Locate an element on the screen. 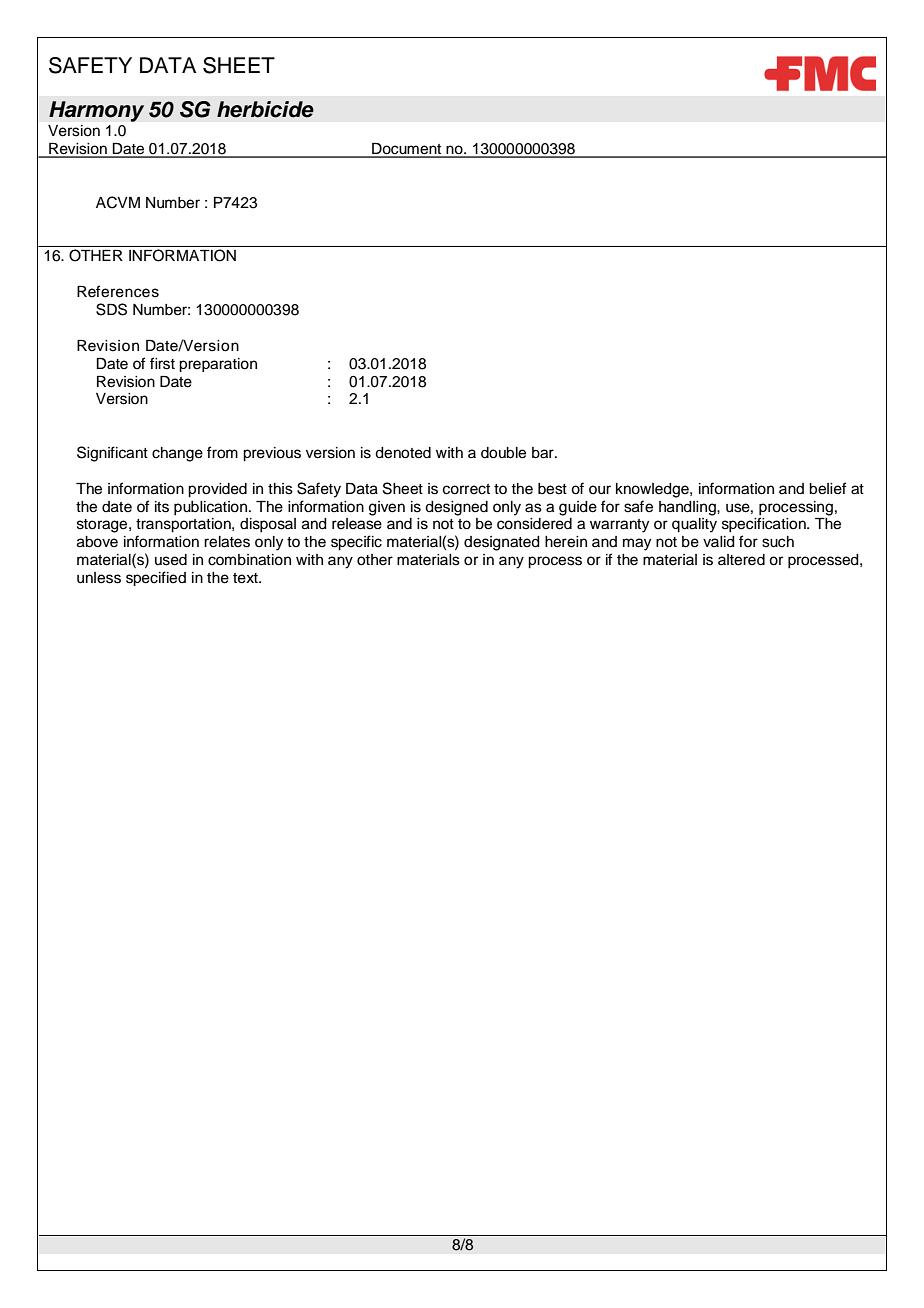 This screenshot has width=924, height=1308. Document is located at coordinates (407, 150).
